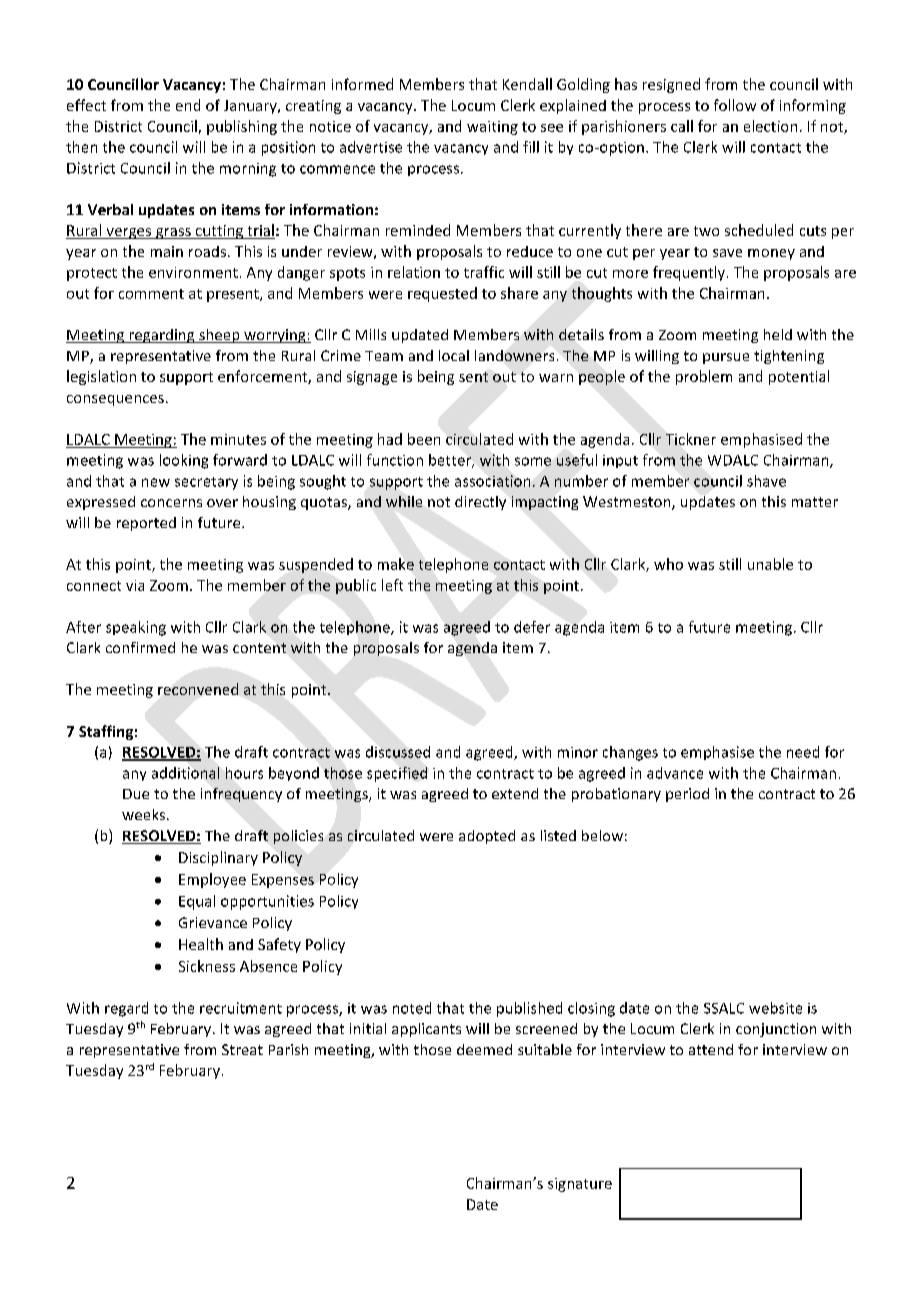 The image size is (924, 1308). I want to click on confirmed, so click(140, 647).
